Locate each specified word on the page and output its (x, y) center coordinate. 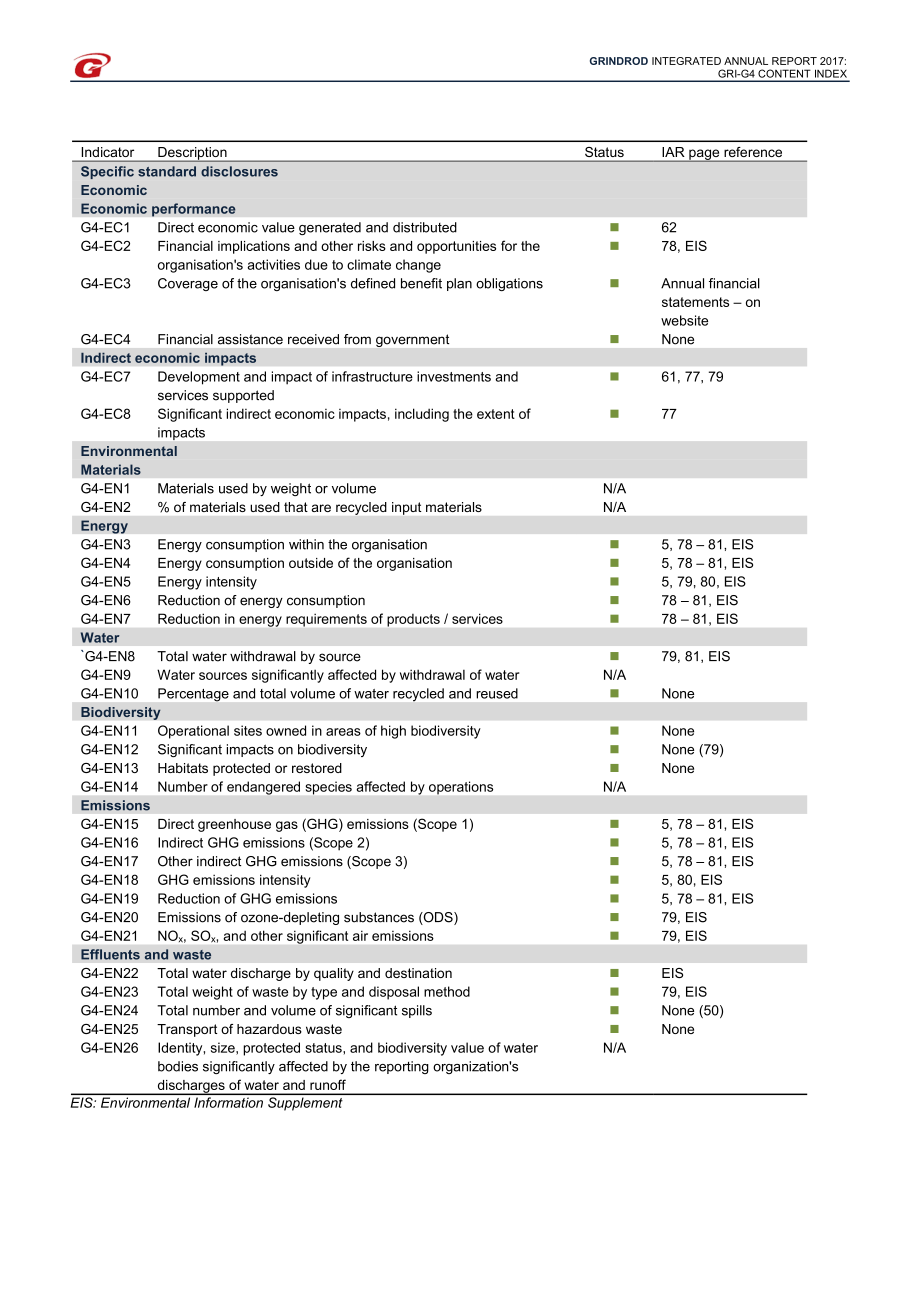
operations (461, 787)
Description (192, 154)
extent (496, 414)
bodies (178, 1066)
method (447, 991)
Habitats (183, 768)
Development (199, 378)
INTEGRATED (686, 61)
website (684, 320)
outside (311, 563)
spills (417, 1011)
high (393, 732)
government (412, 340)
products (413, 620)
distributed (425, 227)
